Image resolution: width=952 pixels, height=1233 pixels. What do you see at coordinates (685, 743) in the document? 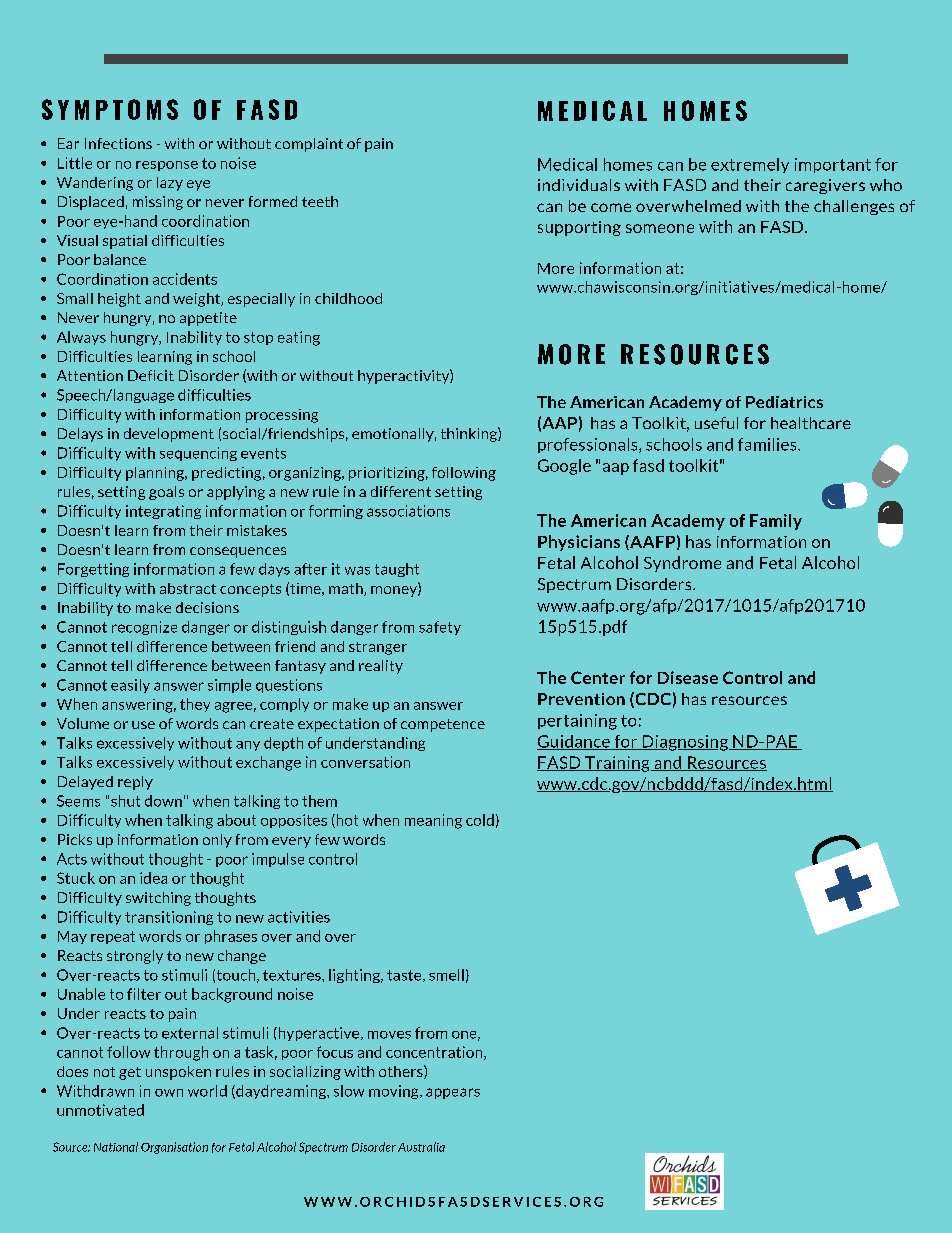
I see `Diagnosing` at bounding box center [685, 743].
